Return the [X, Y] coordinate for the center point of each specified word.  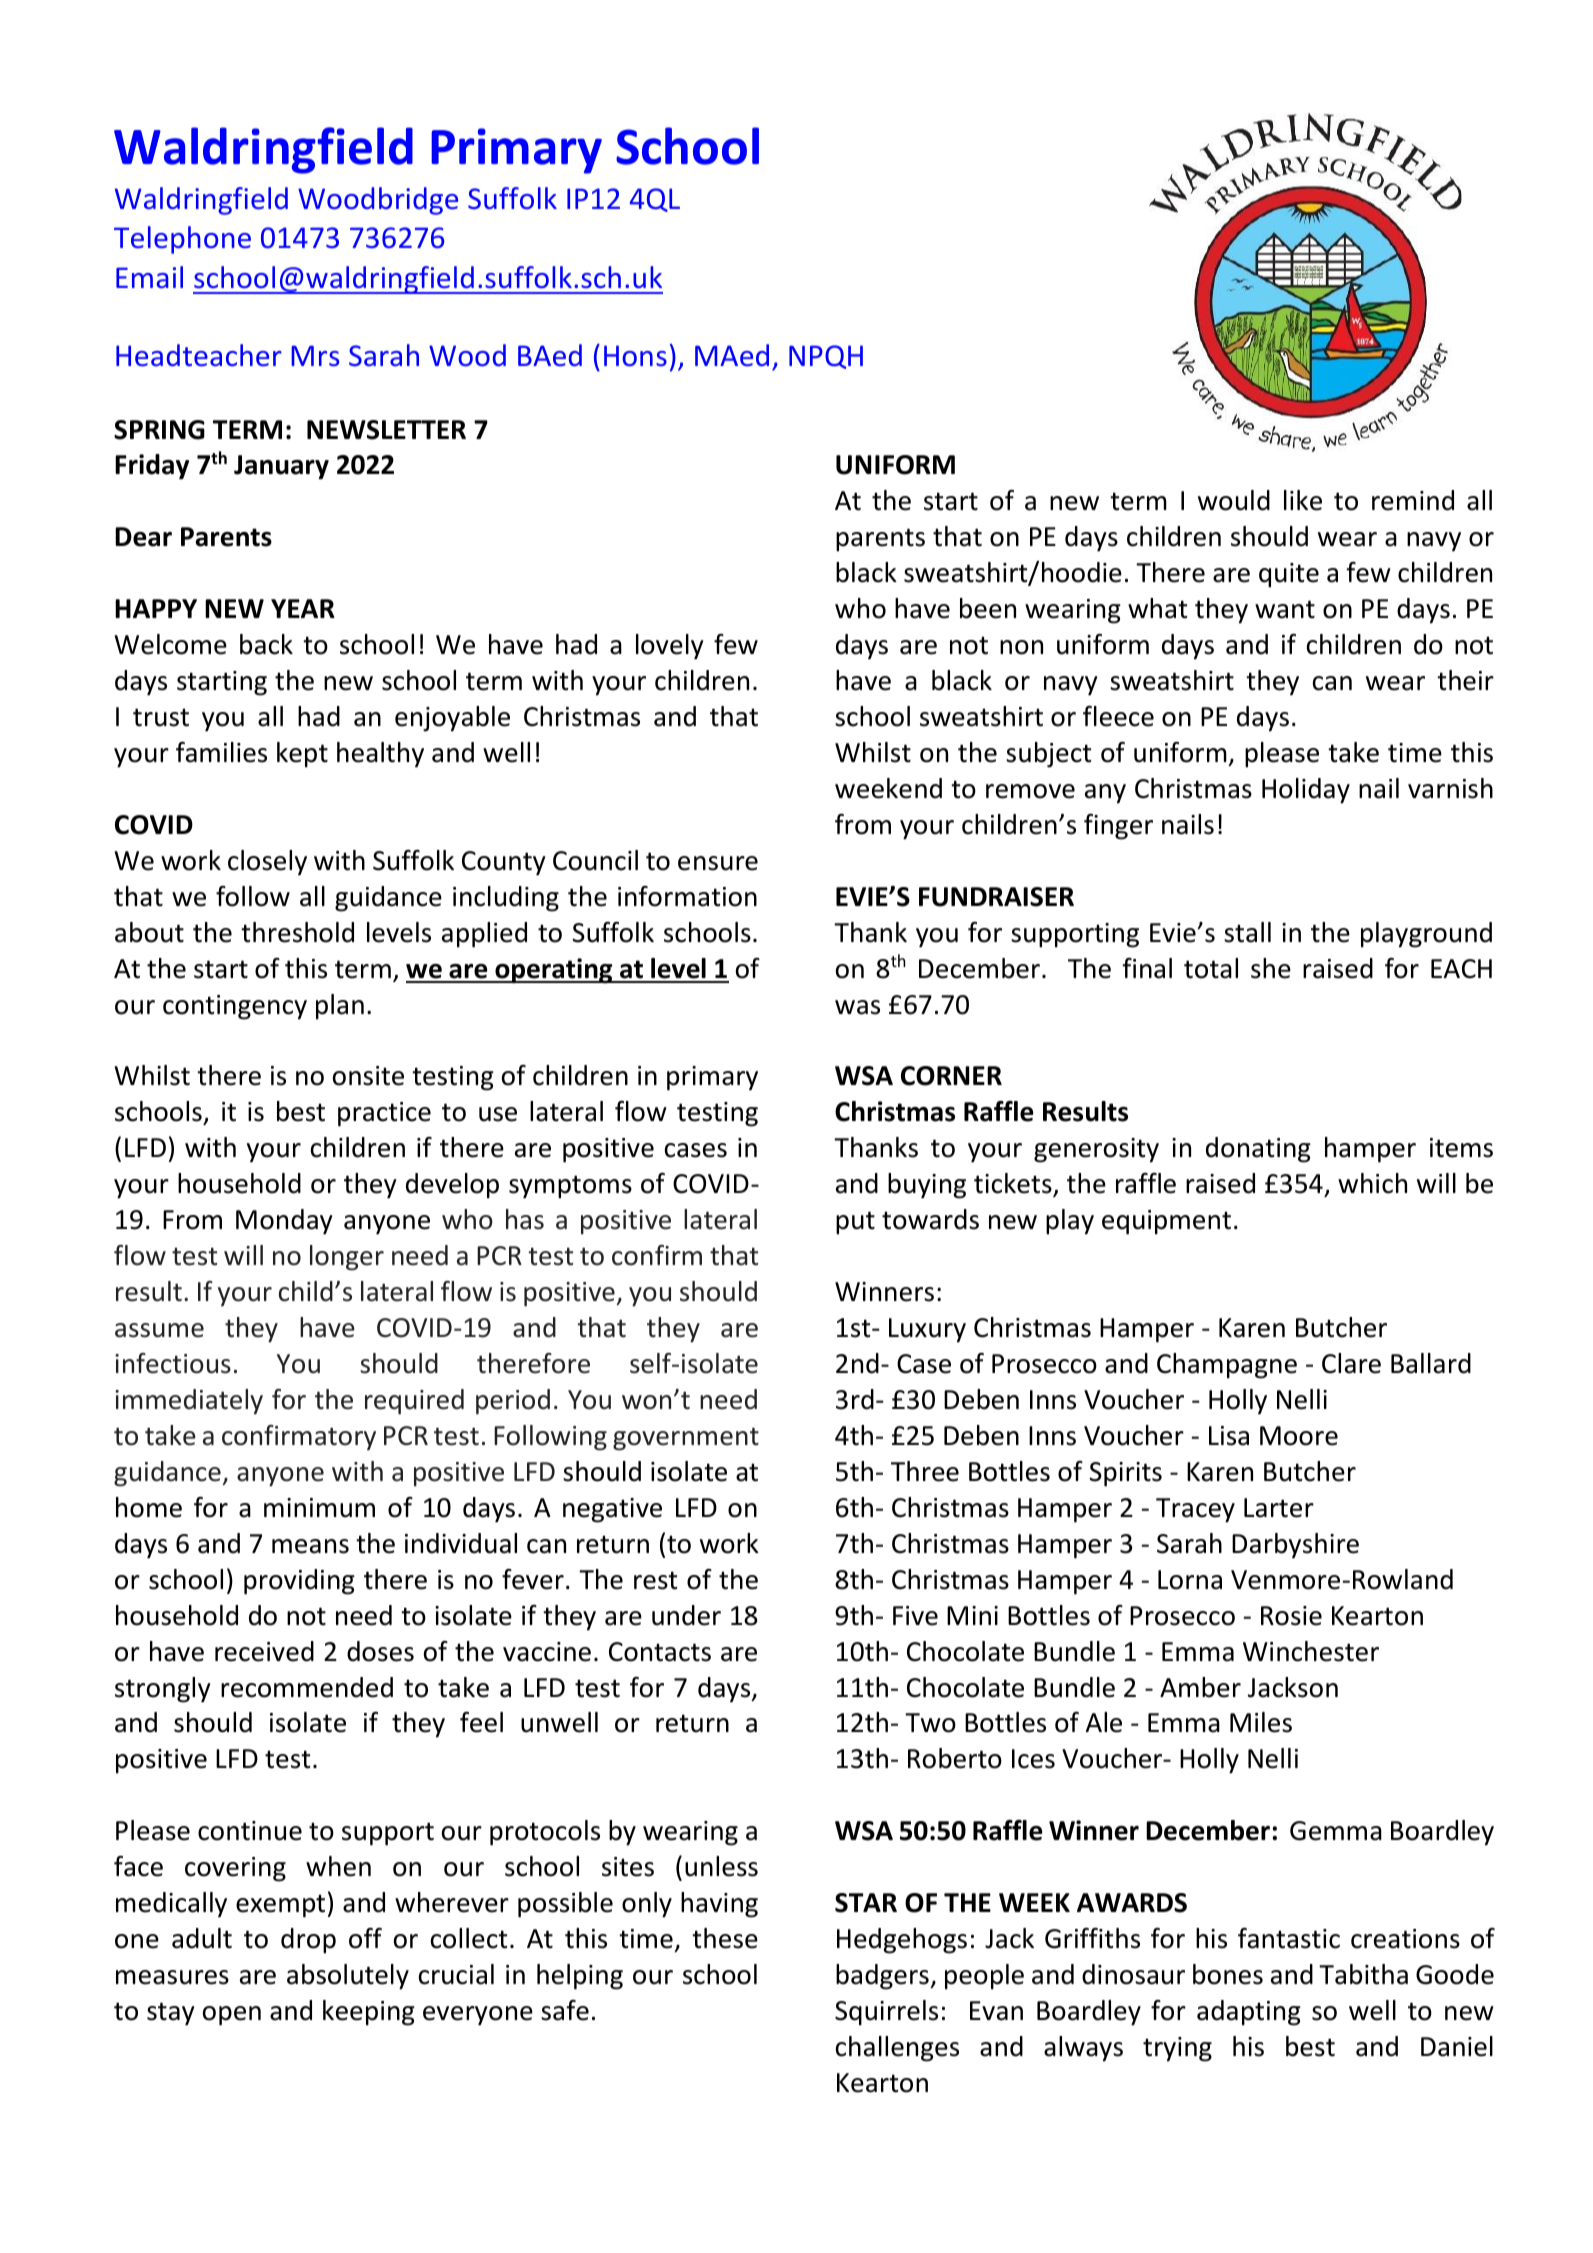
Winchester [1311, 1651]
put [855, 1223]
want [1285, 609]
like [1303, 500]
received [264, 1651]
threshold [297, 932]
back [266, 644]
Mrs [315, 355]
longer [347, 1258]
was [857, 1007]
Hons [635, 355]
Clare [1351, 1363]
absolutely [348, 1977]
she [1271, 968]
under [686, 1615]
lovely [670, 647]
